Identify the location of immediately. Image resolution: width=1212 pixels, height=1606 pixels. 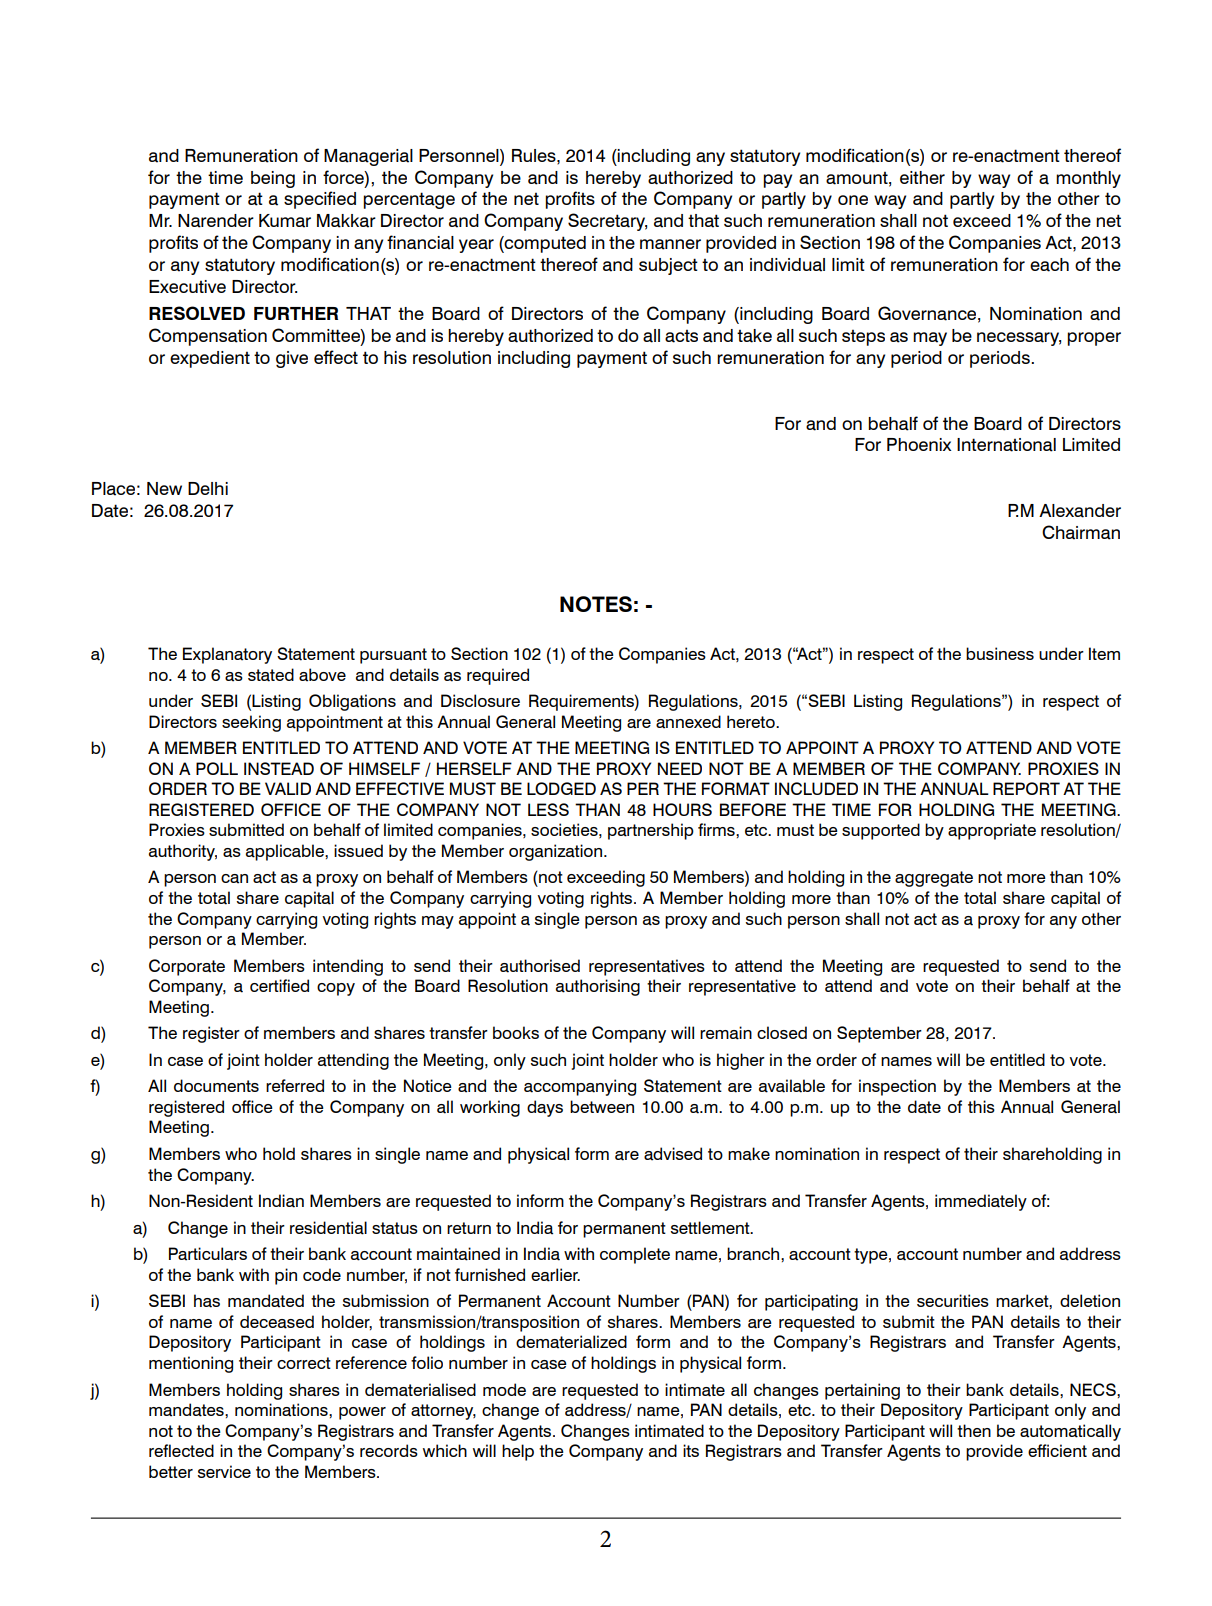
(981, 1202).
